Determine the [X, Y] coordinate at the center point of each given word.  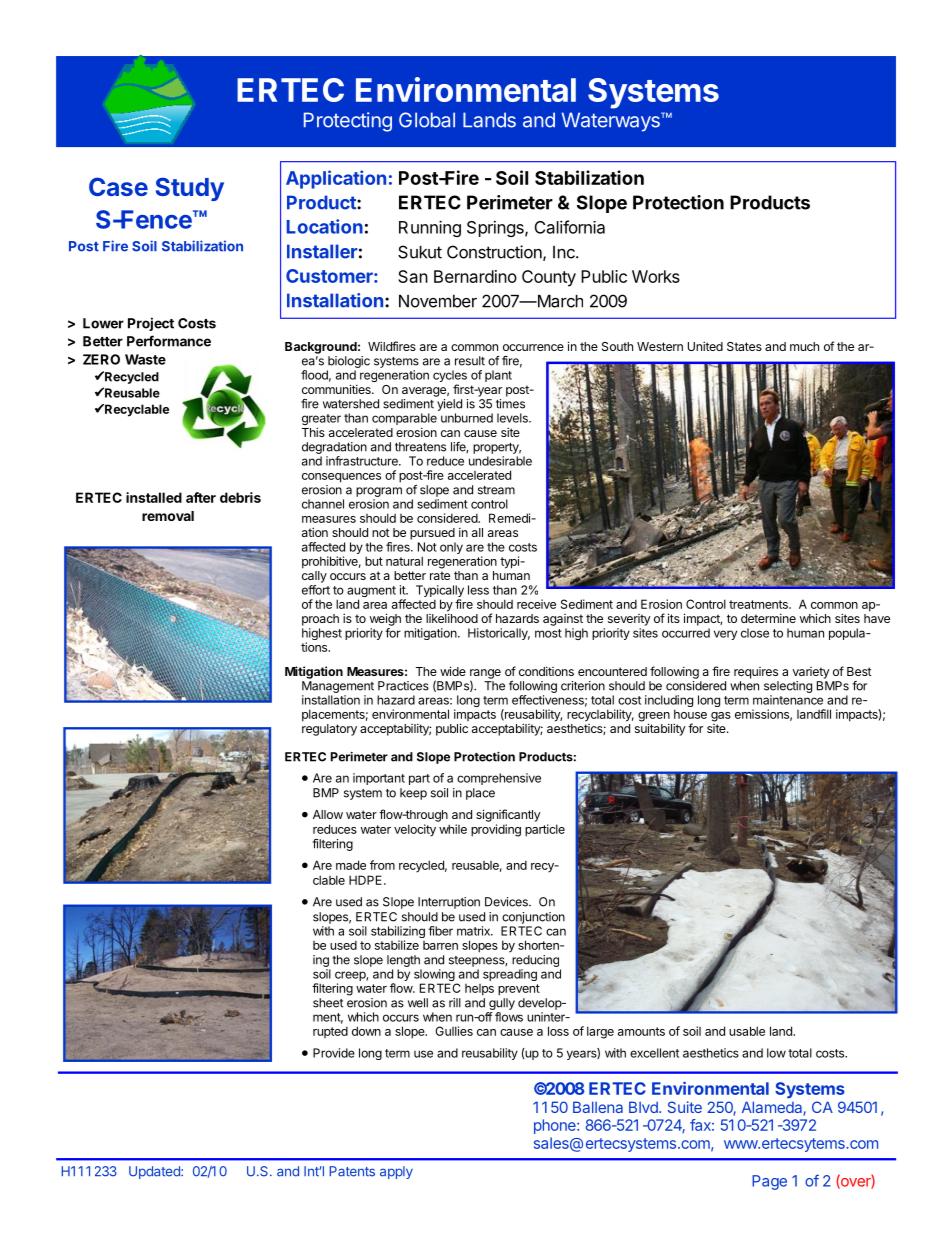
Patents [352, 1171]
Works [656, 276]
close [755, 633]
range [485, 675]
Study [190, 189]
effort [316, 590]
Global [427, 120]
